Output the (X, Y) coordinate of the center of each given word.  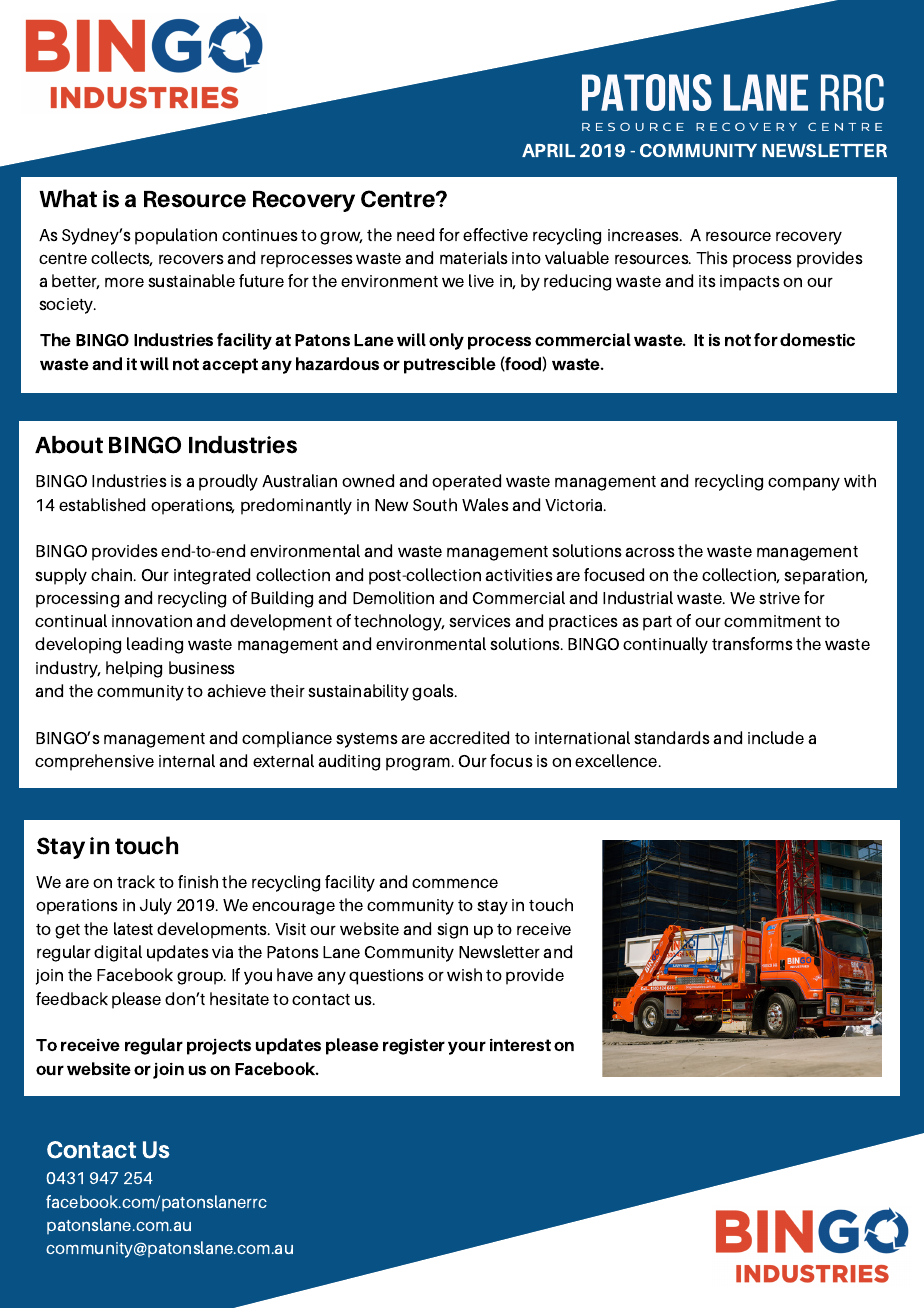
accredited (469, 737)
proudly (228, 482)
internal (187, 760)
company (804, 484)
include (776, 737)
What (68, 198)
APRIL (548, 150)
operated (466, 482)
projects (219, 1047)
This (712, 257)
